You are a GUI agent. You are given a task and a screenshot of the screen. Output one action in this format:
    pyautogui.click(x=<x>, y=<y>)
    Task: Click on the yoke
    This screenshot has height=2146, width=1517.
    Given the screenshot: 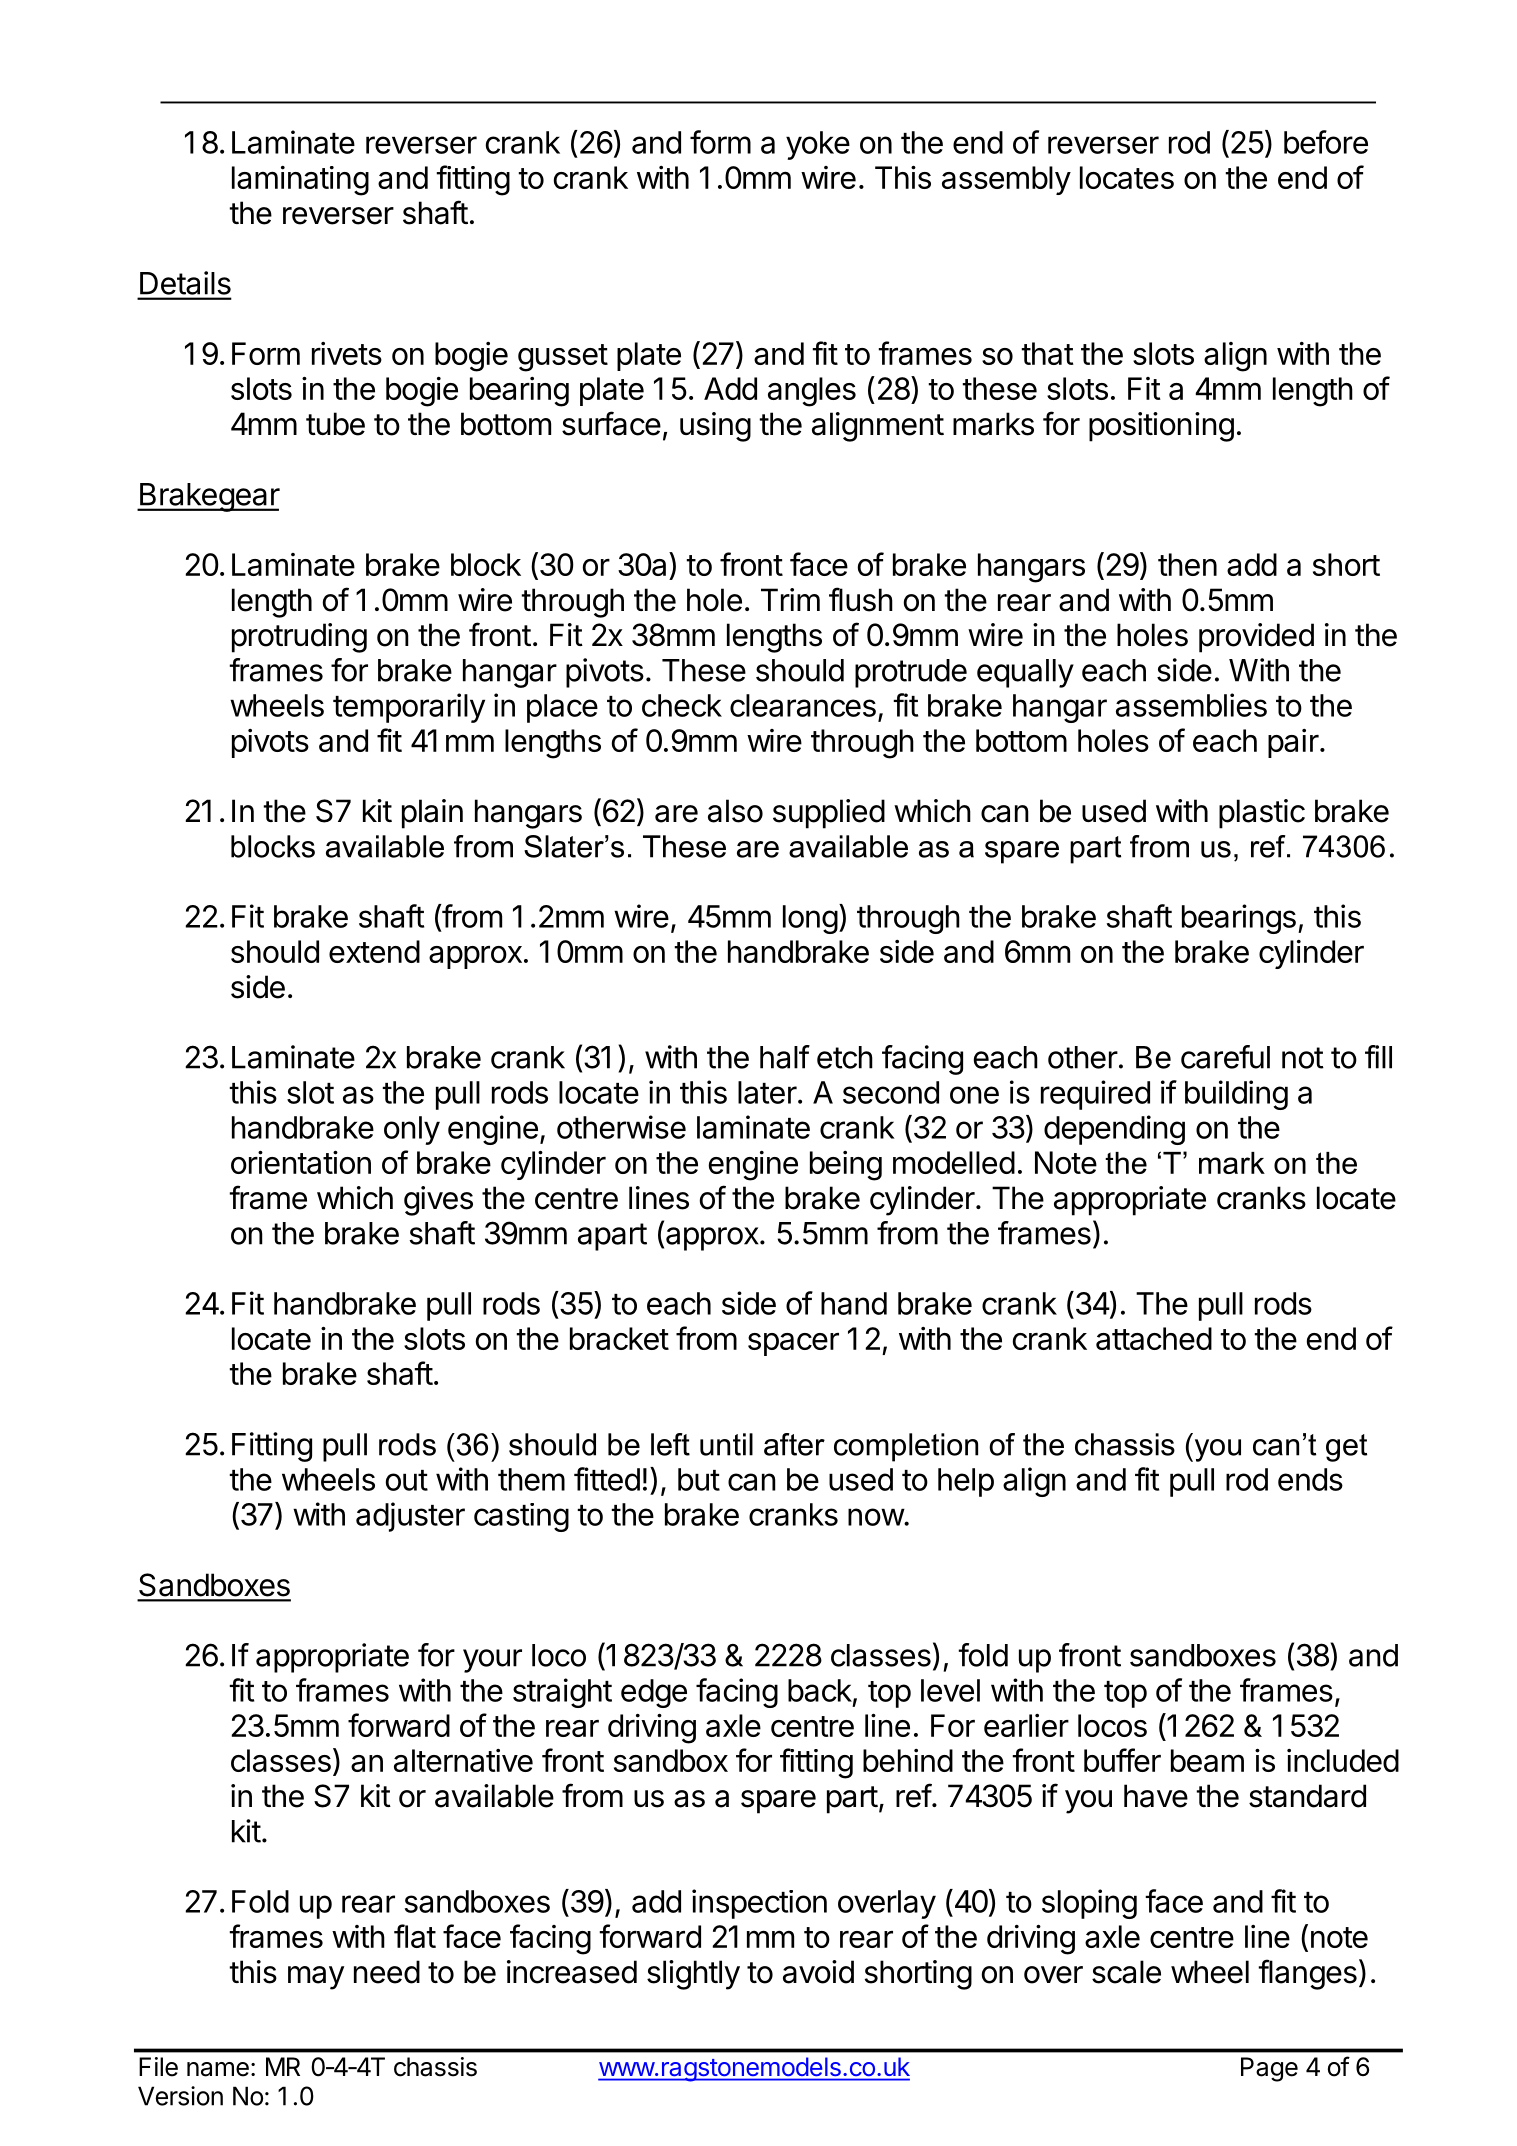 What is the action you would take?
    pyautogui.click(x=818, y=145)
